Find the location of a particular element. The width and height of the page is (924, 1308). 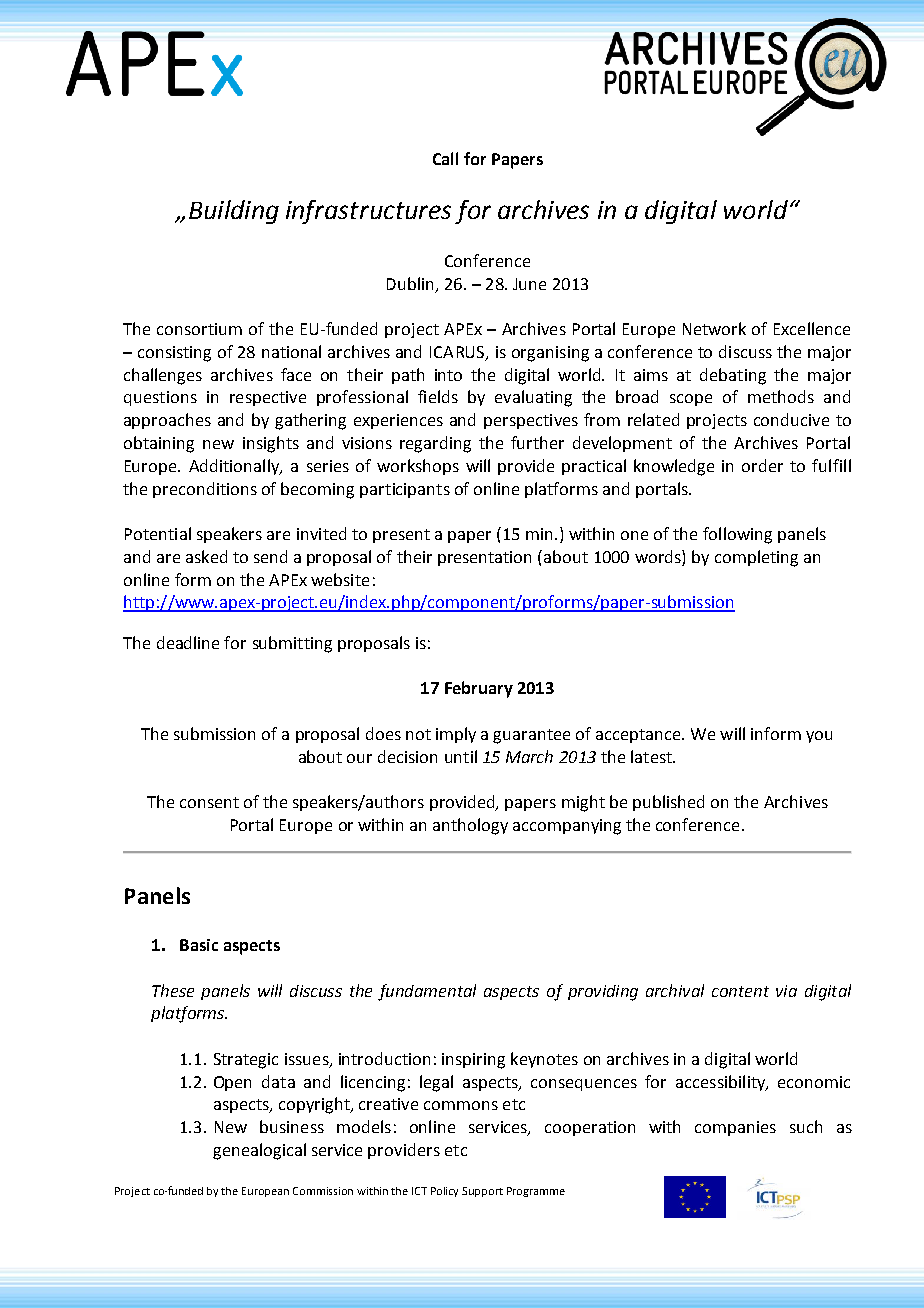

consent is located at coordinates (209, 802).
